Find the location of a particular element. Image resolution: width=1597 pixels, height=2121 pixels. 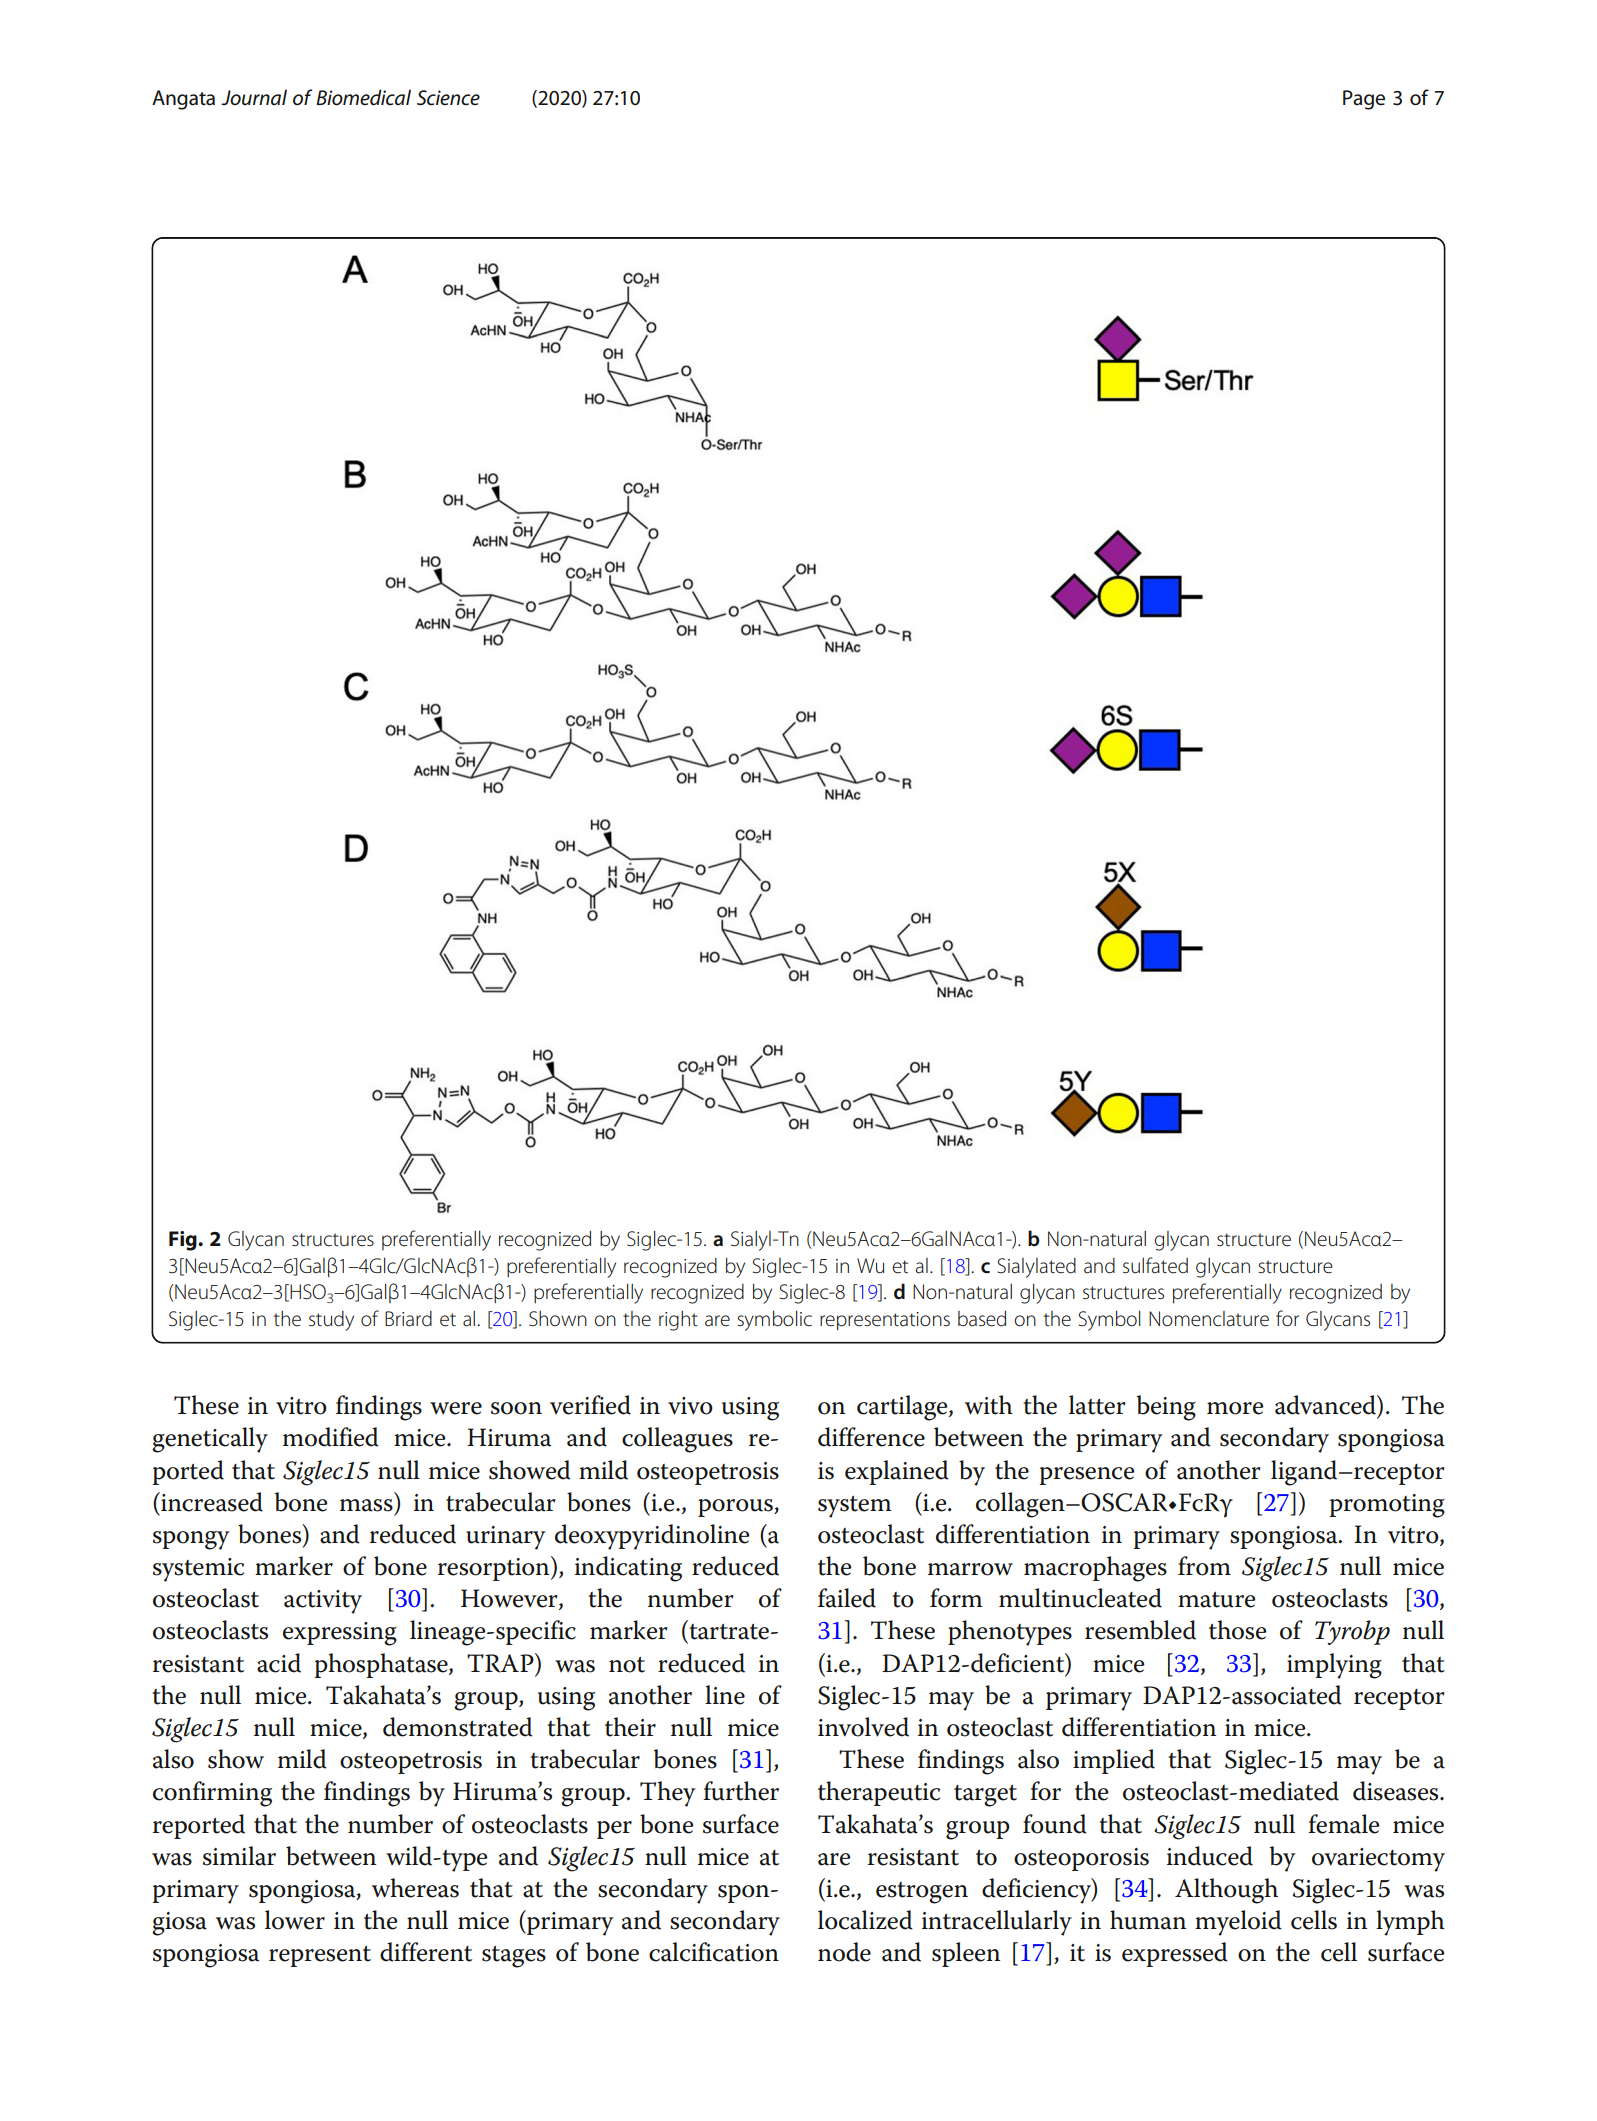

Fig is located at coordinates (184, 1241).
